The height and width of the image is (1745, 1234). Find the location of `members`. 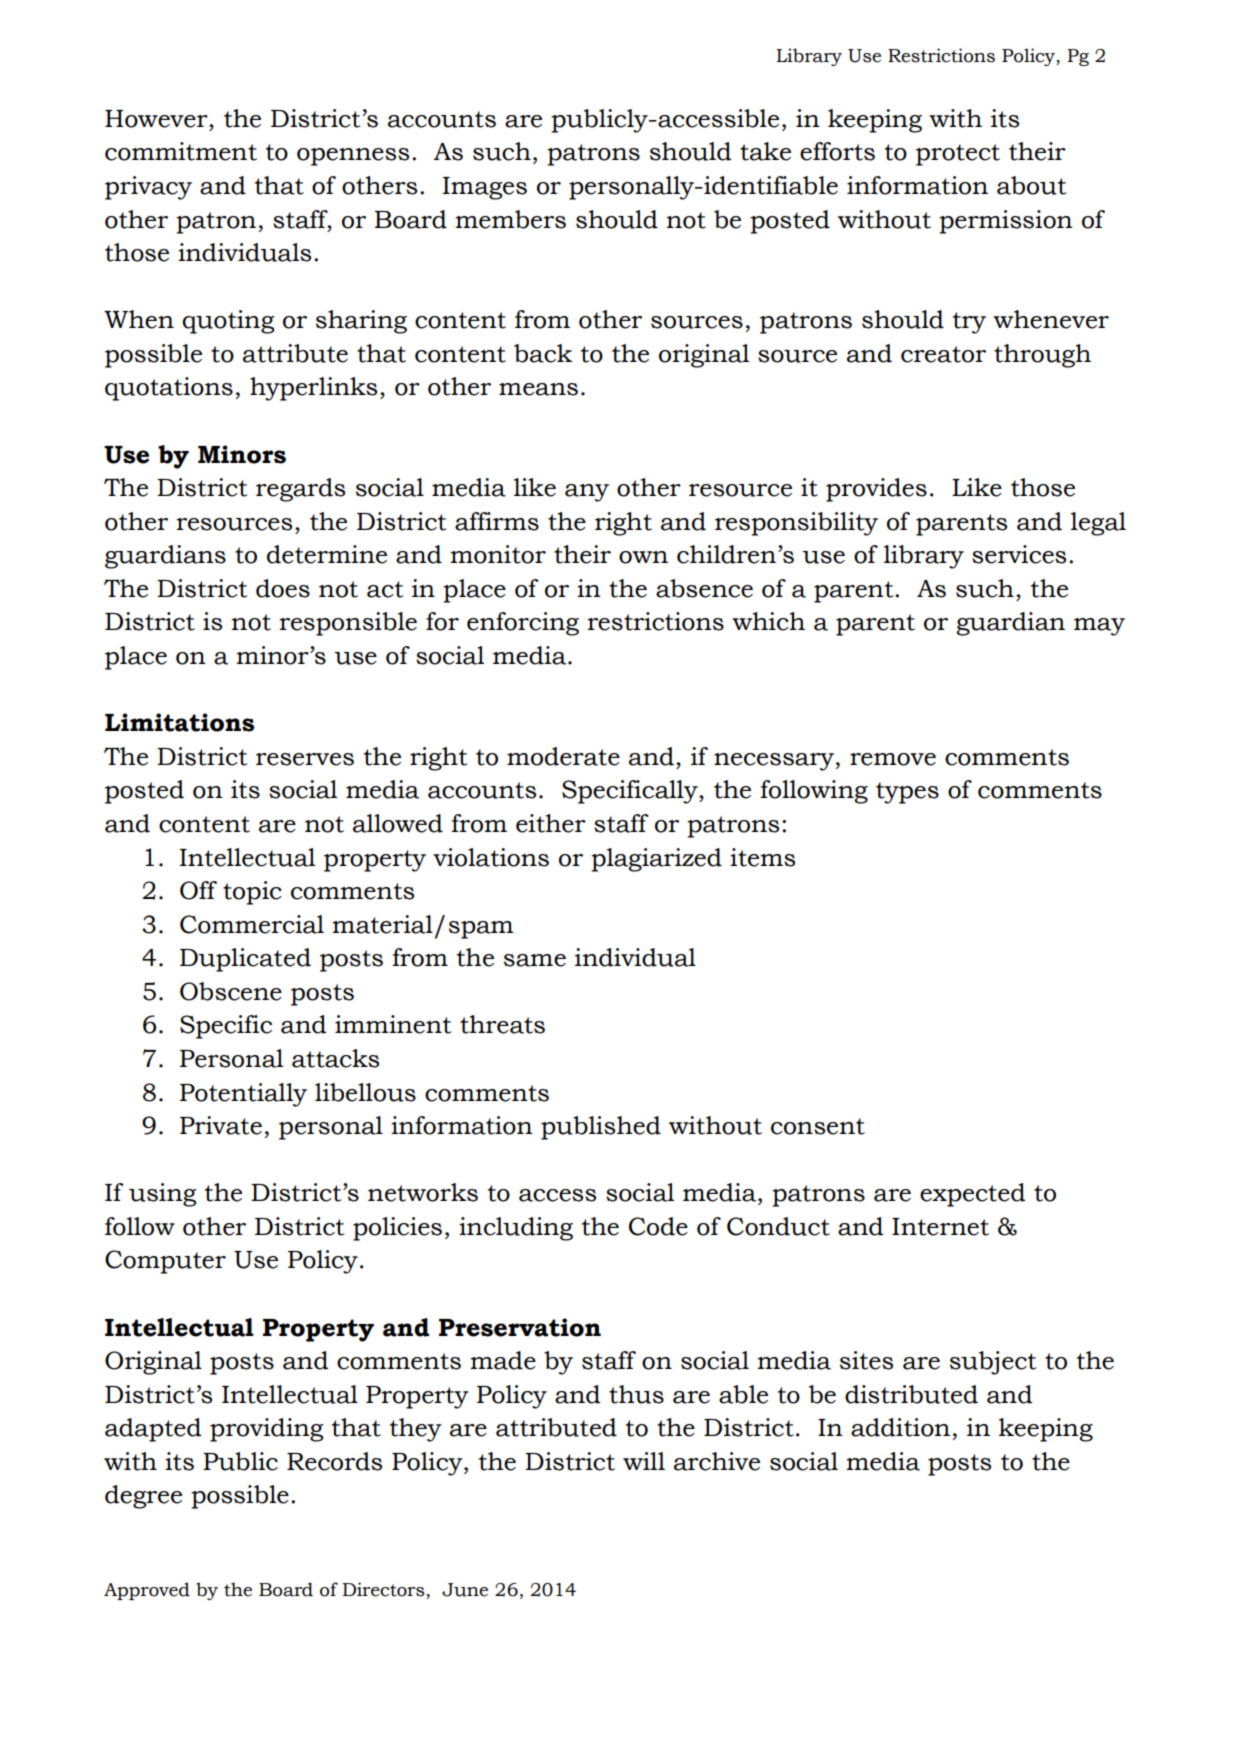

members is located at coordinates (510, 219).
